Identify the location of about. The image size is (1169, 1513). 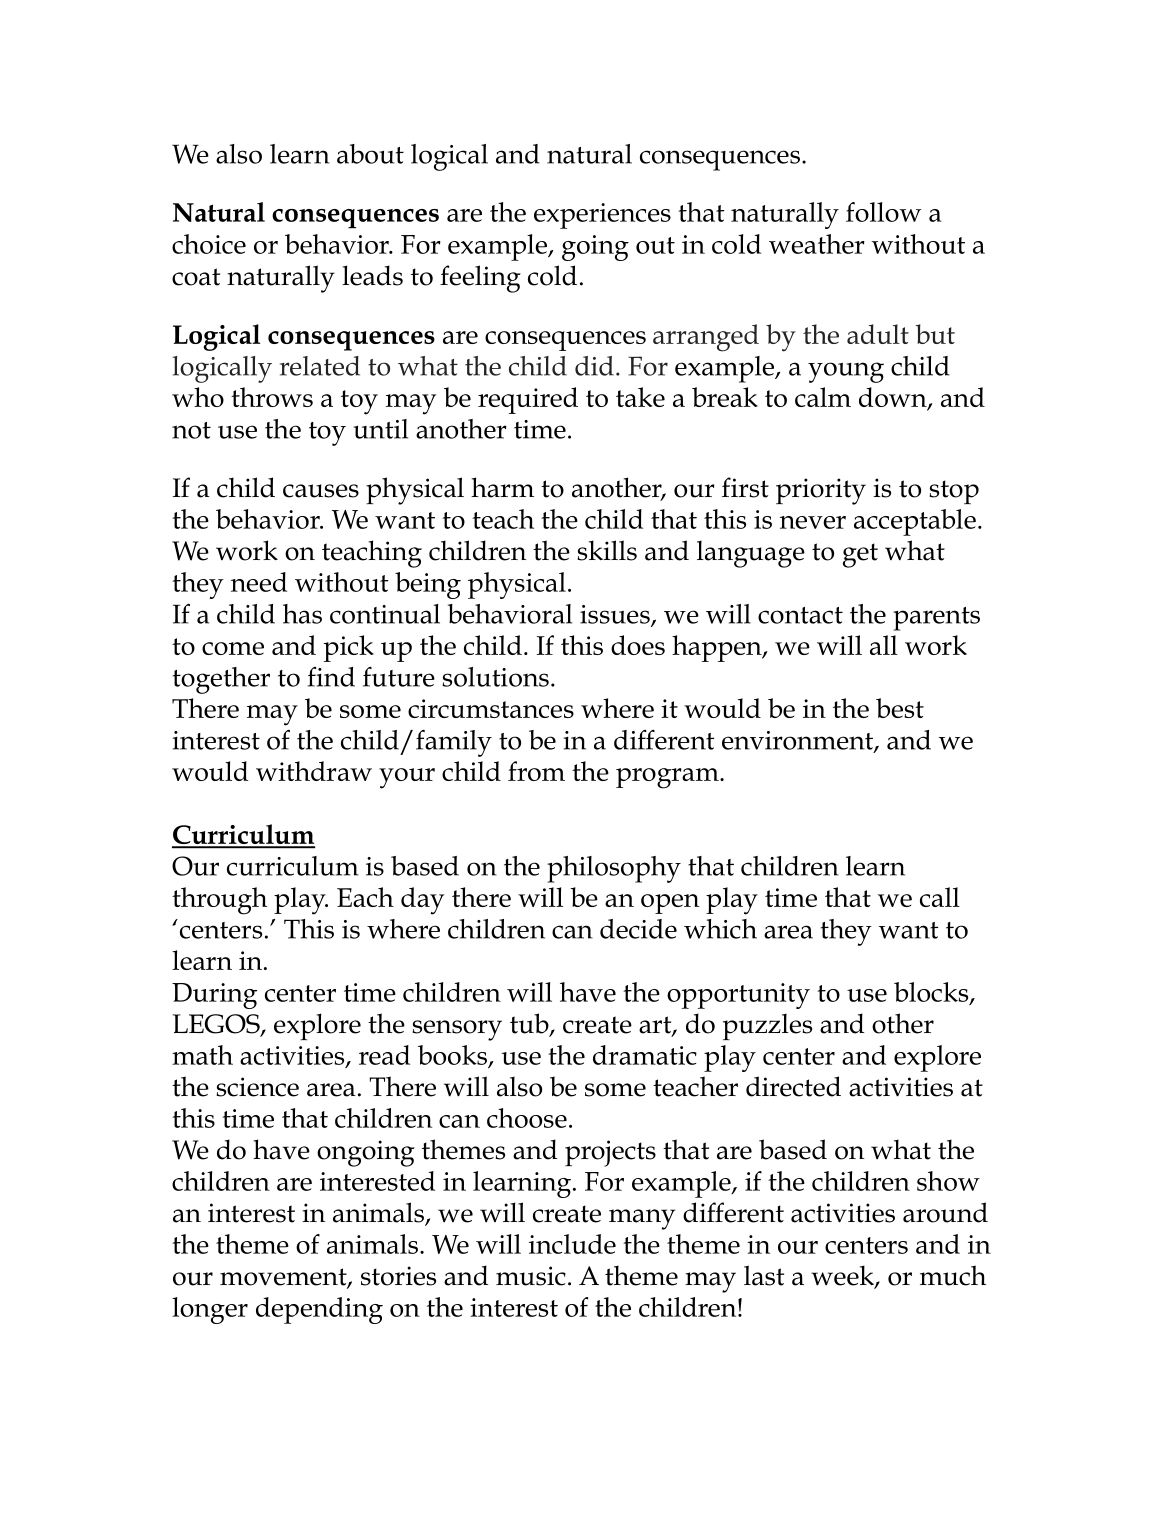
(370, 154).
